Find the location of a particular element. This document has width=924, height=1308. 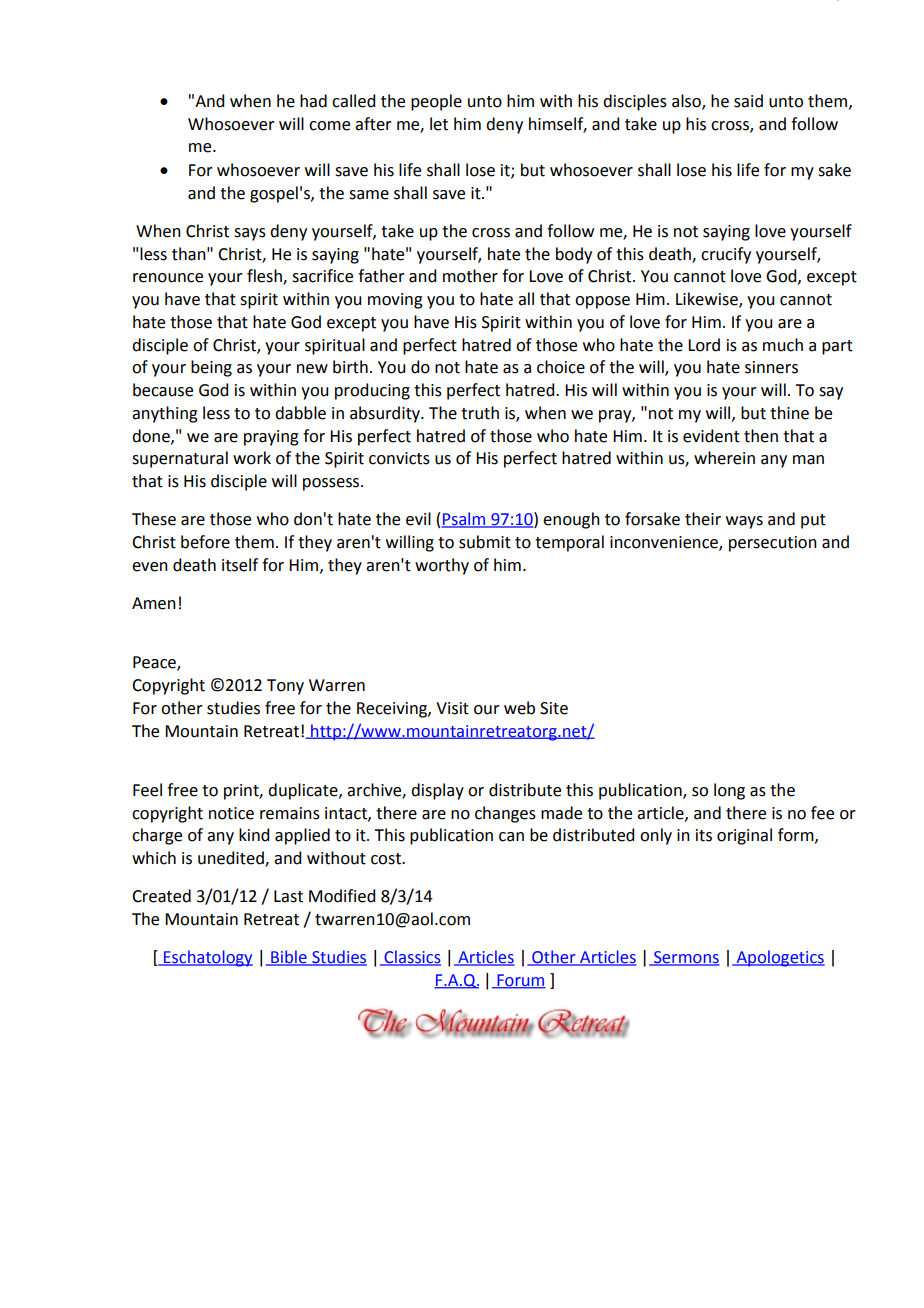

let is located at coordinates (439, 124).
